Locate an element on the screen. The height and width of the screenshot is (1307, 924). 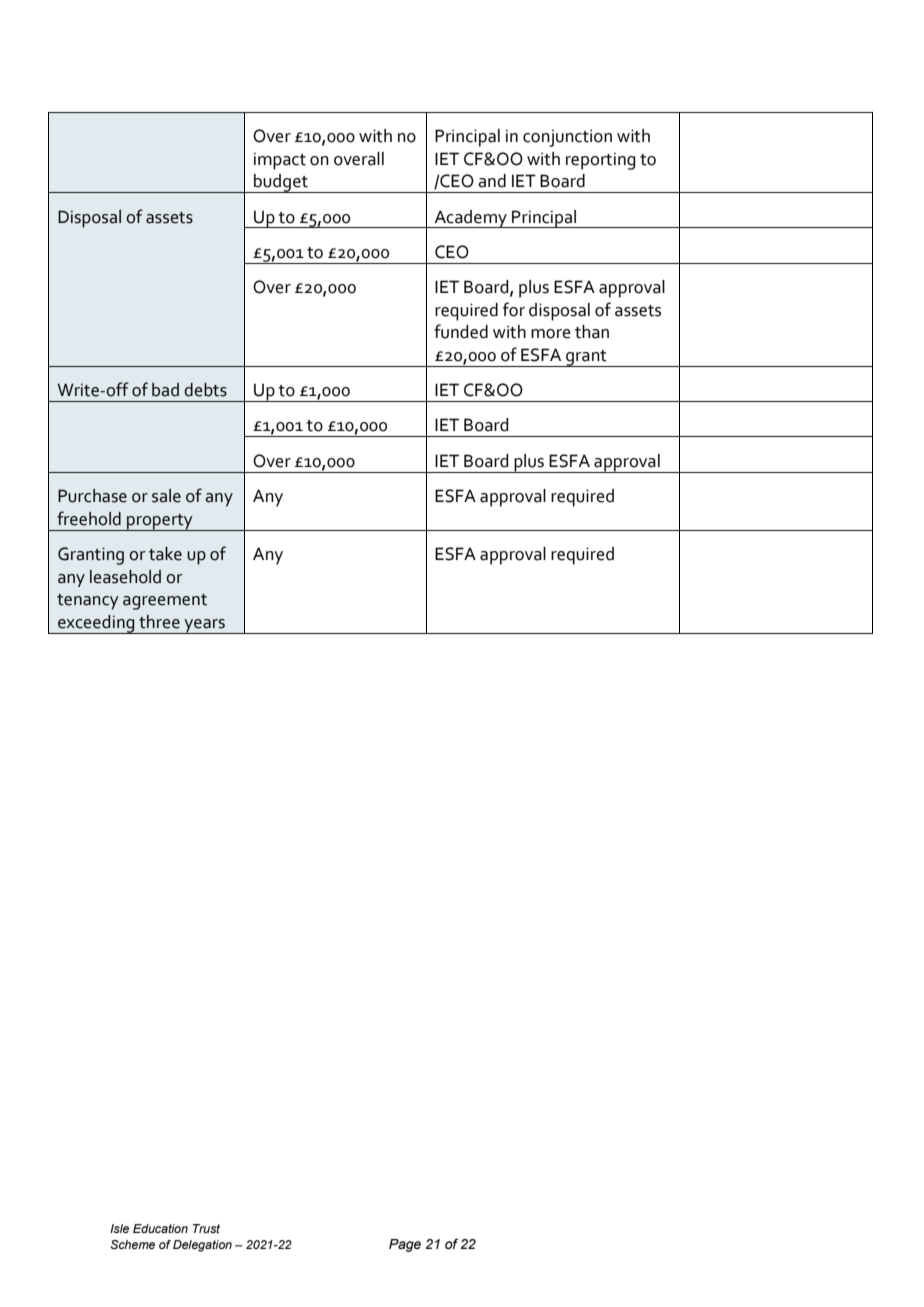
more is located at coordinates (551, 334).
